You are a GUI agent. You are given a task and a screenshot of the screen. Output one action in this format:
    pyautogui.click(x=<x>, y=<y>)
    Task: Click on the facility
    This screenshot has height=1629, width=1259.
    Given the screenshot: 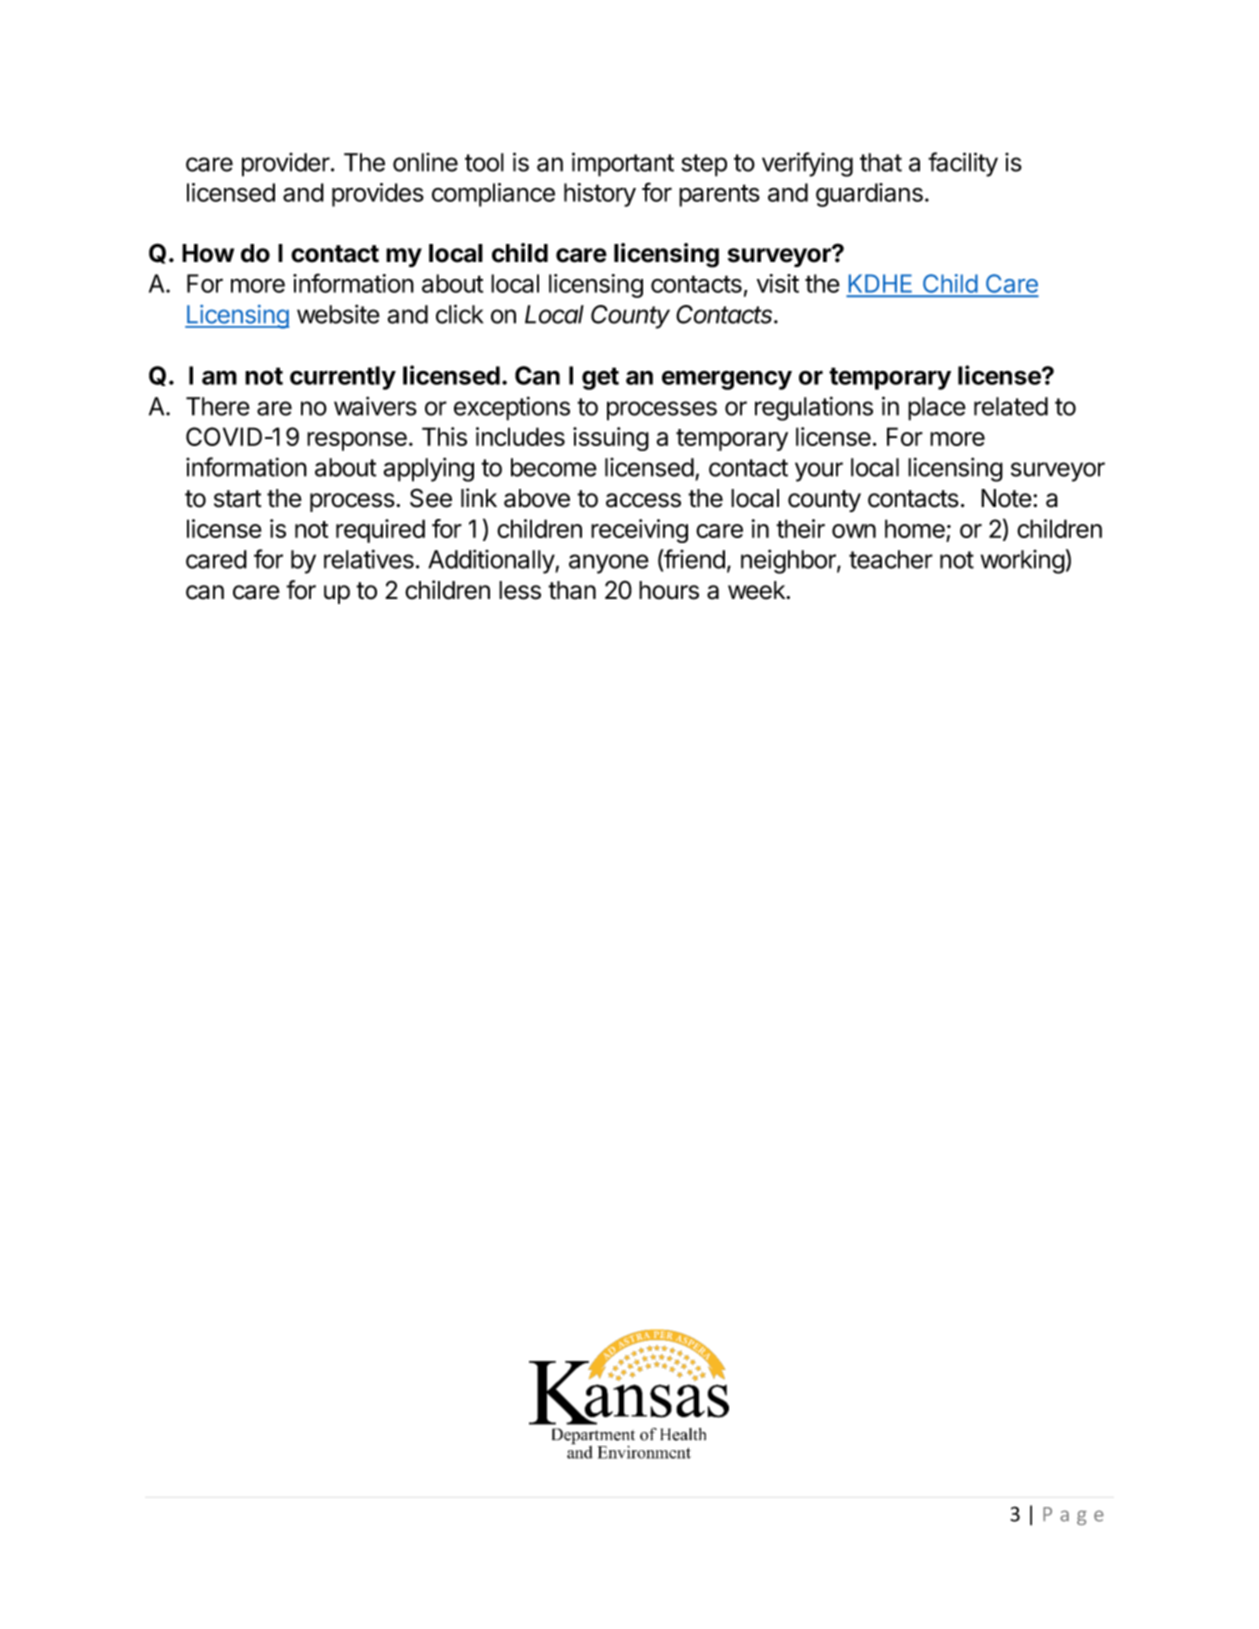 What is the action you would take?
    pyautogui.click(x=963, y=164)
